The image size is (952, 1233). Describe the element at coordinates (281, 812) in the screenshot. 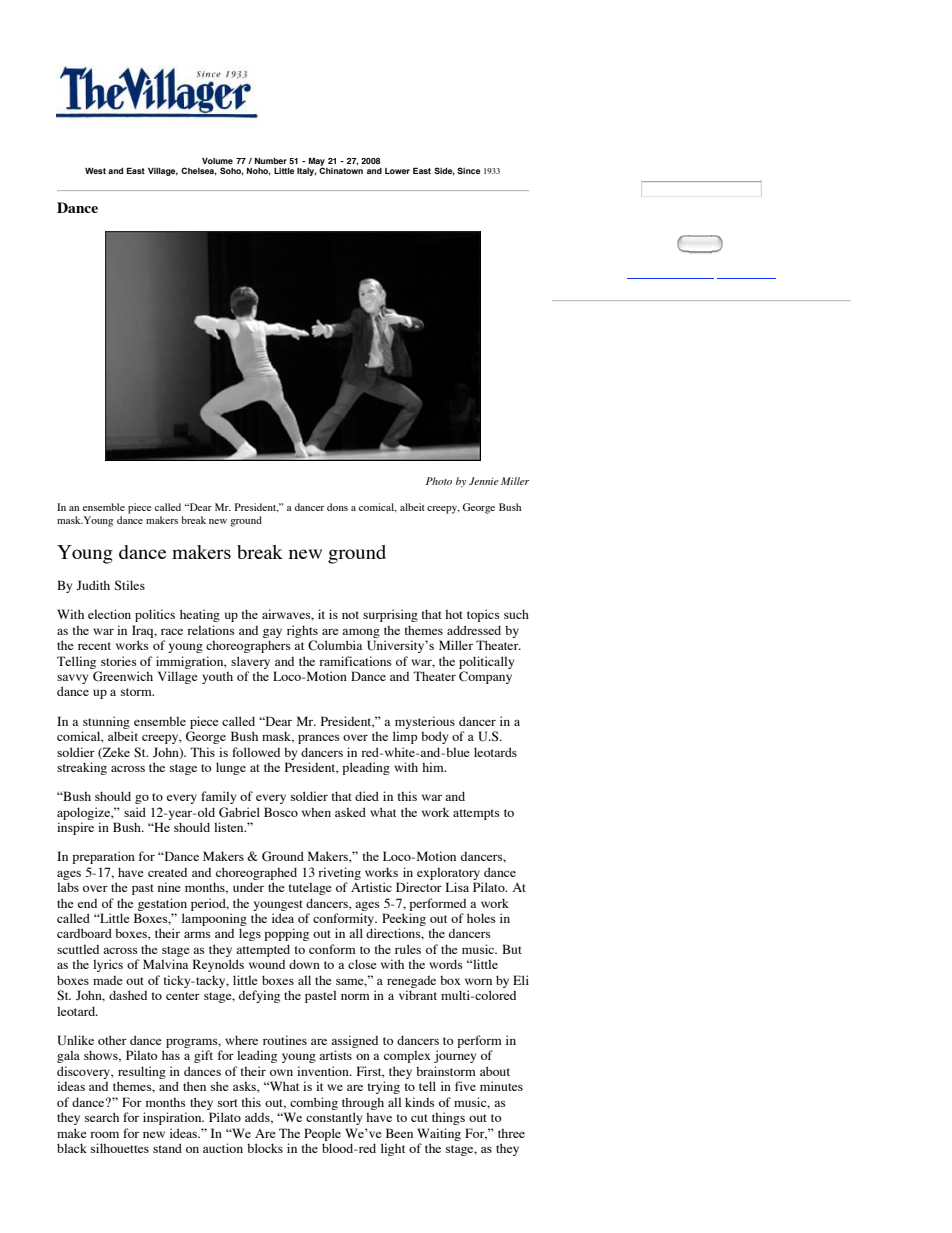

I see `Bosco` at that location.
